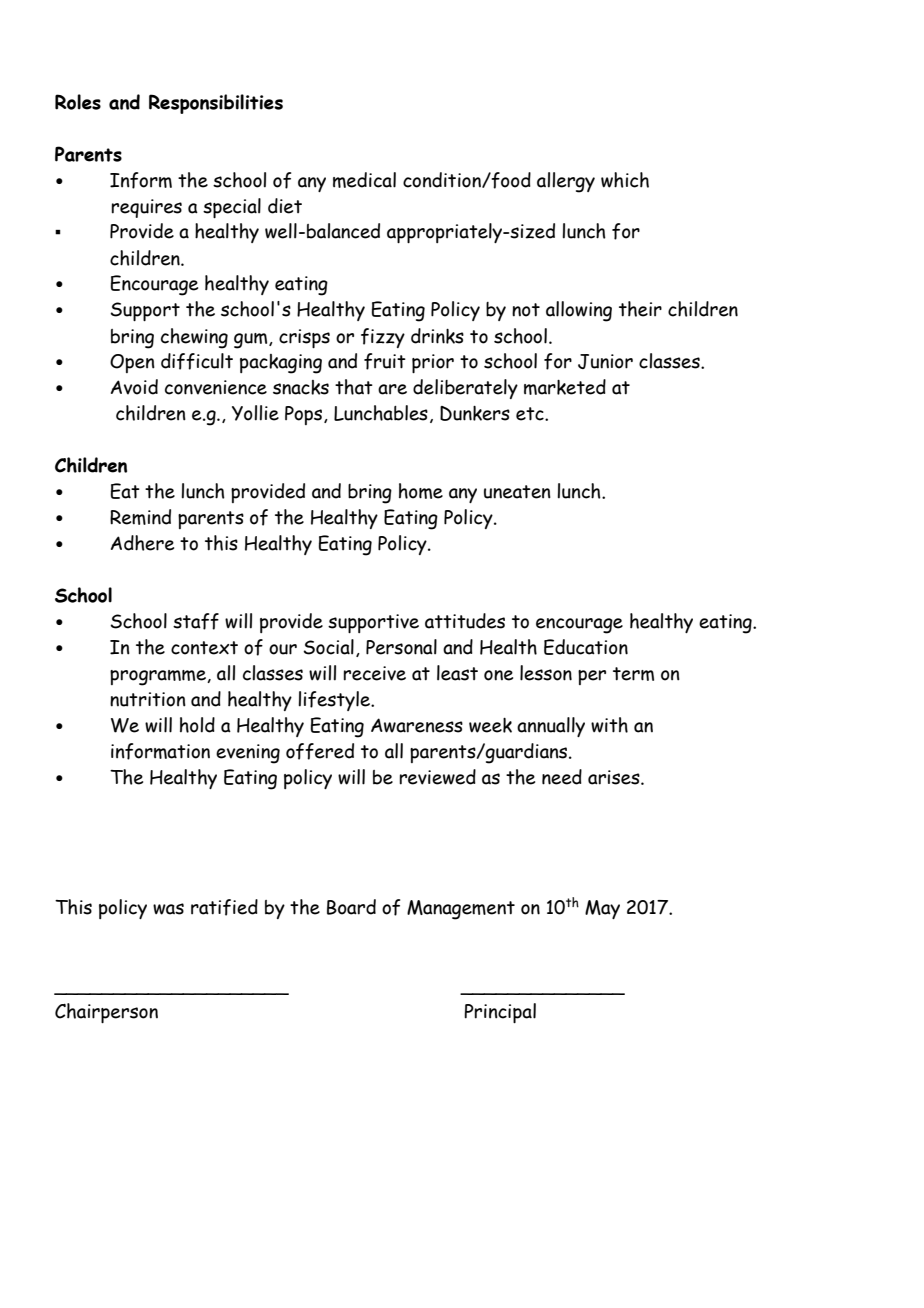 Image resolution: width=924 pixels, height=1308 pixels. Describe the element at coordinates (106, 1013) in the page. I see `Chairperson` at that location.
